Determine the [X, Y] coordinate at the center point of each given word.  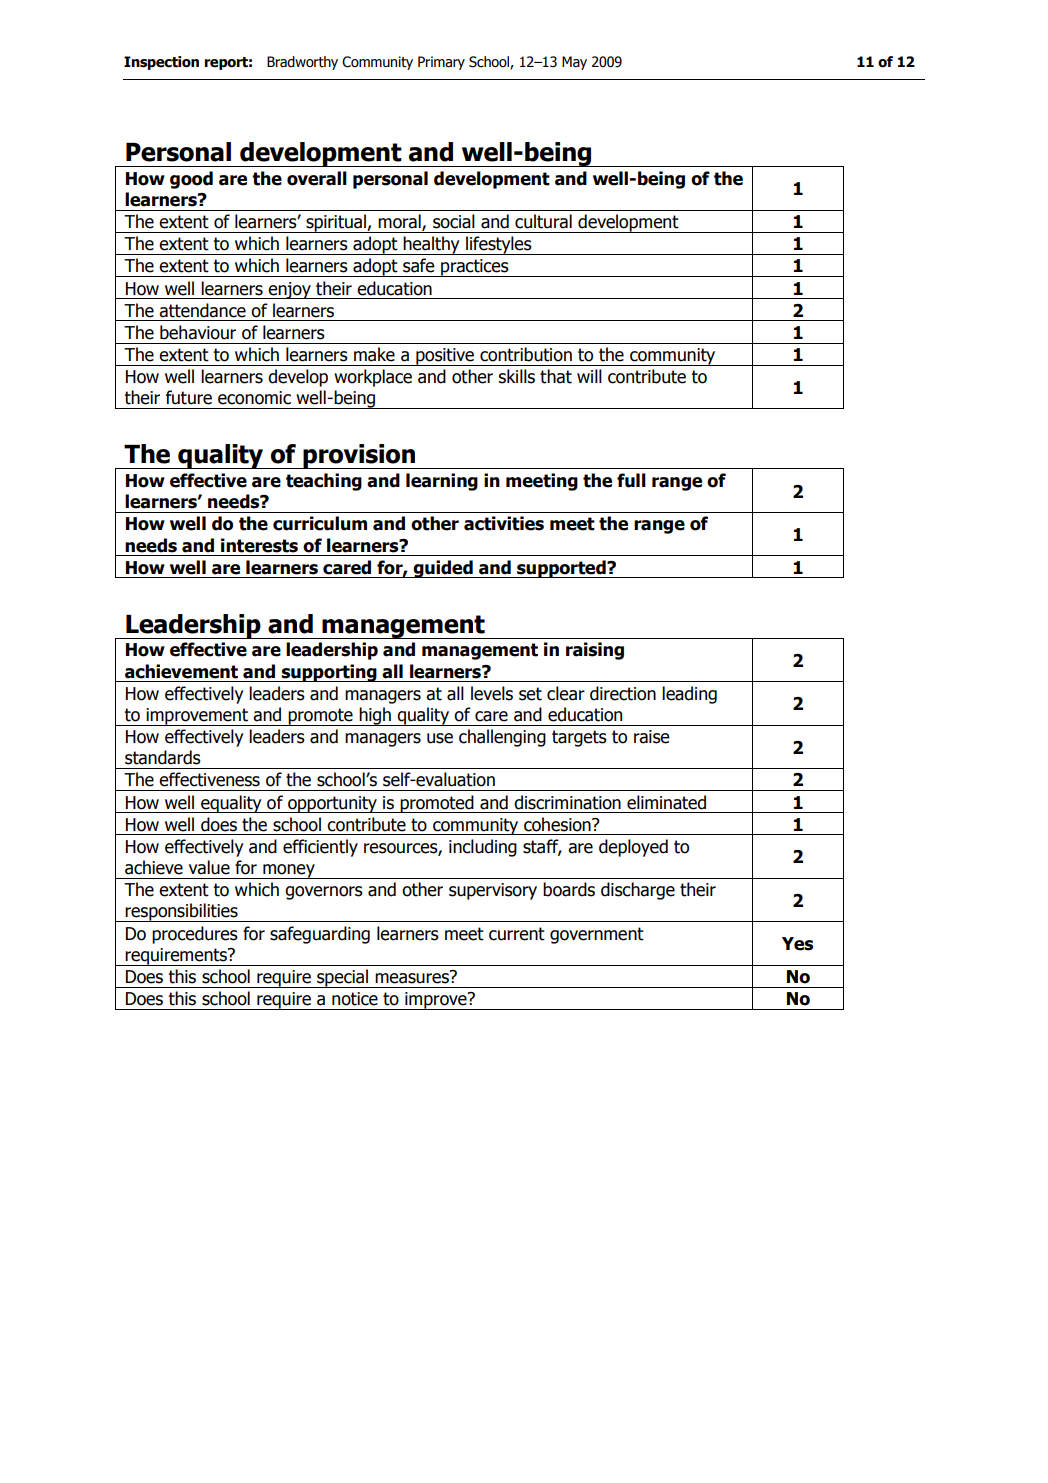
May [574, 63]
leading [689, 695]
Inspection [161, 63]
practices [475, 268]
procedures [195, 935]
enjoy [289, 290]
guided [443, 569]
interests [259, 545]
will [589, 376]
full [631, 480]
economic [254, 398]
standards [163, 757]
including [483, 848]
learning [442, 482]
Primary [441, 63]
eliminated [666, 802]
